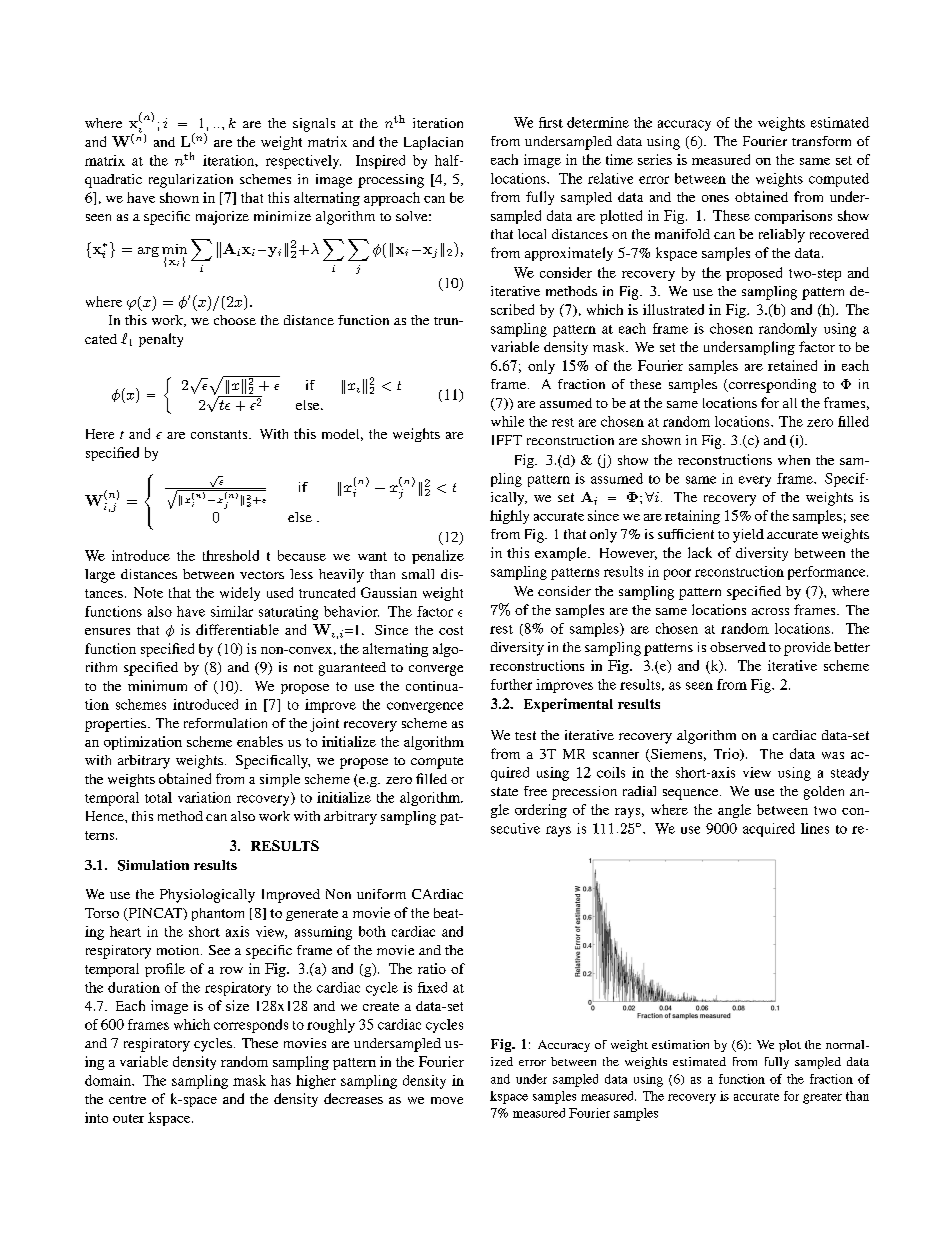  Describe the element at coordinates (447, 1100) in the page. I see `move` at that location.
